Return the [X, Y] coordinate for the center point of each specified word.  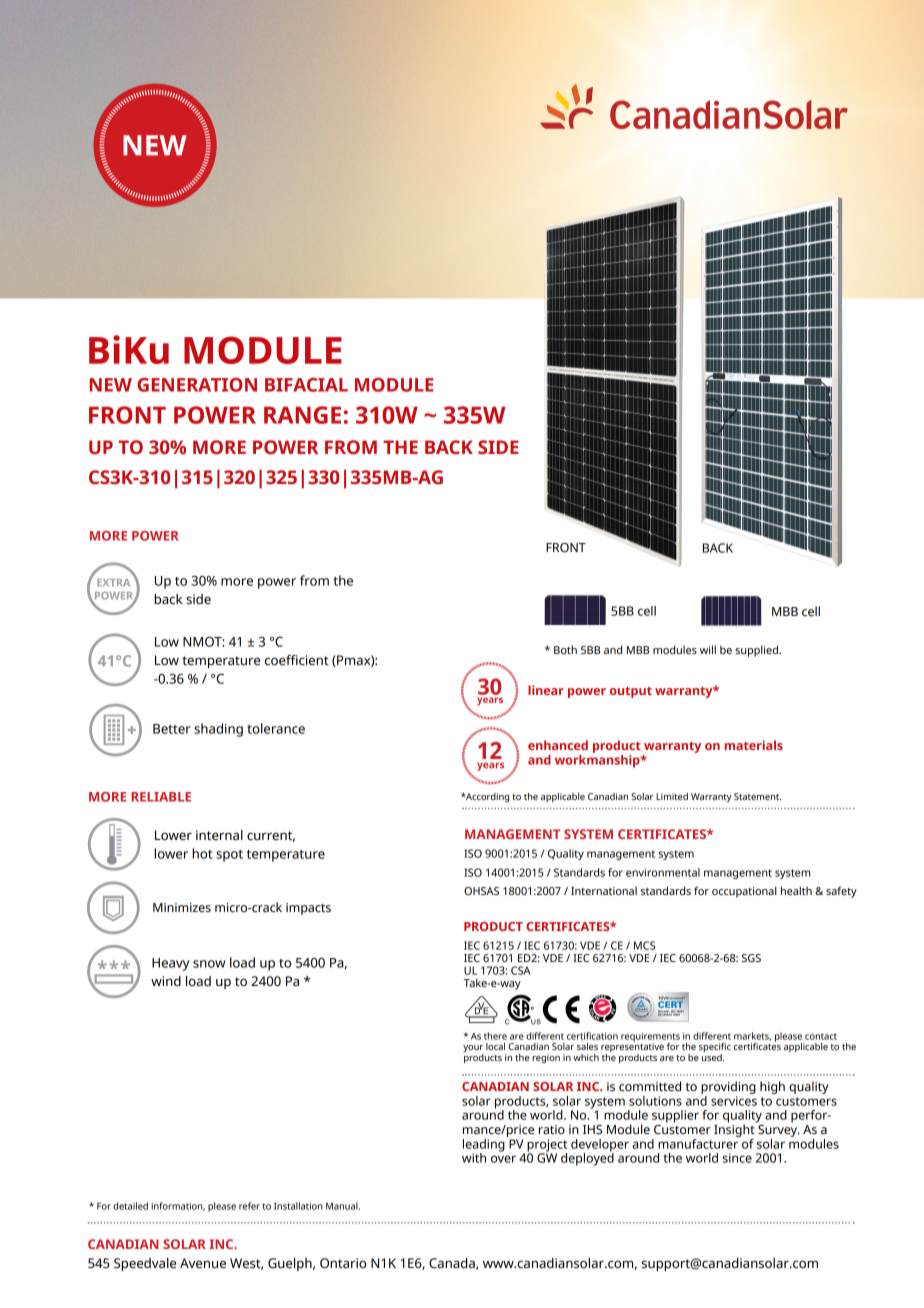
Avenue [203, 1263]
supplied [757, 651]
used [713, 1056]
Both [565, 649]
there [495, 1036]
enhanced [558, 745]
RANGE [302, 415]
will [708, 649]
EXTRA [113, 582]
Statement [757, 796]
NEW [111, 385]
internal [219, 835]
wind [166, 981]
